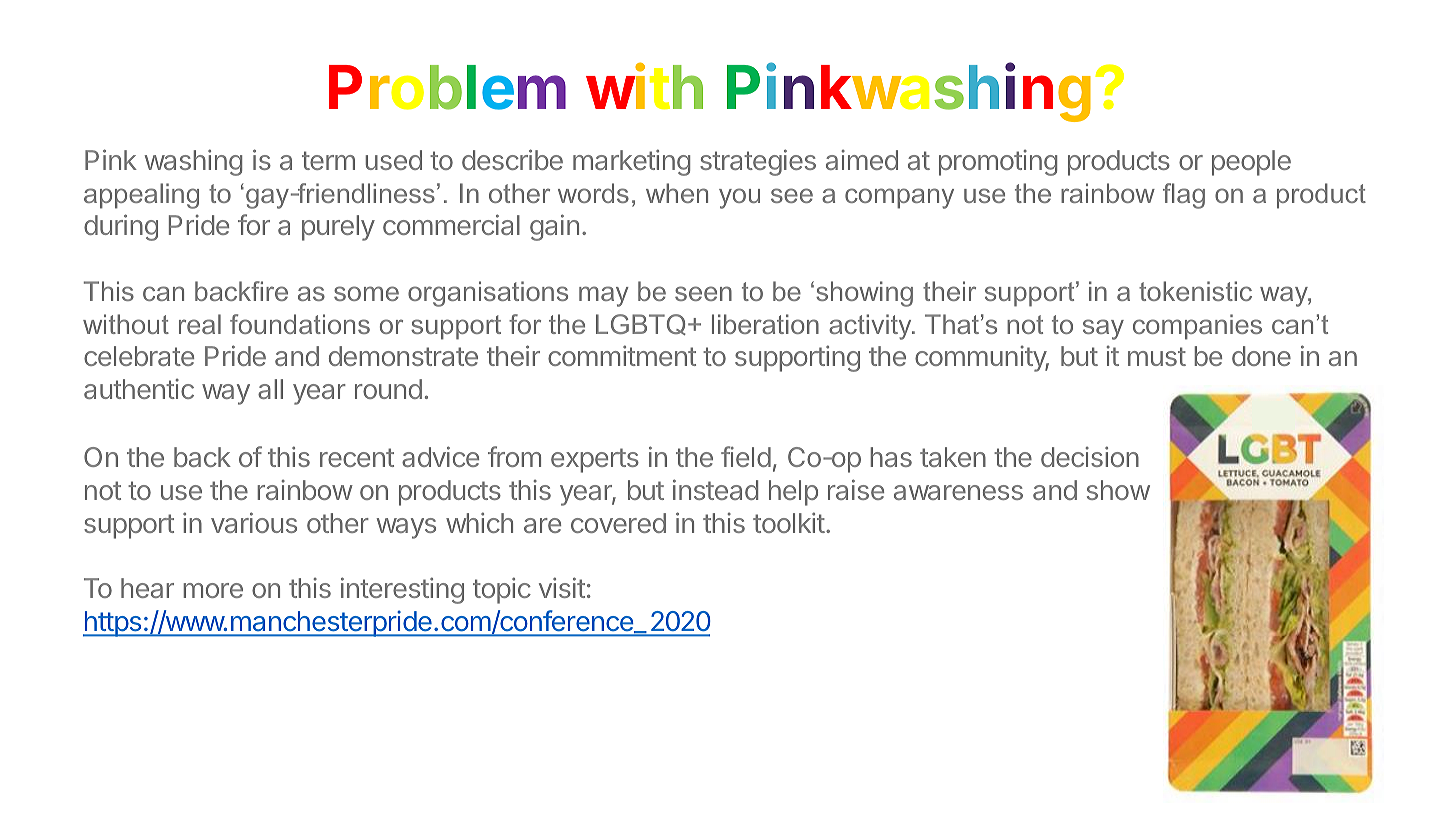  What do you see at coordinates (998, 163) in the screenshot?
I see `promoting` at bounding box center [998, 163].
